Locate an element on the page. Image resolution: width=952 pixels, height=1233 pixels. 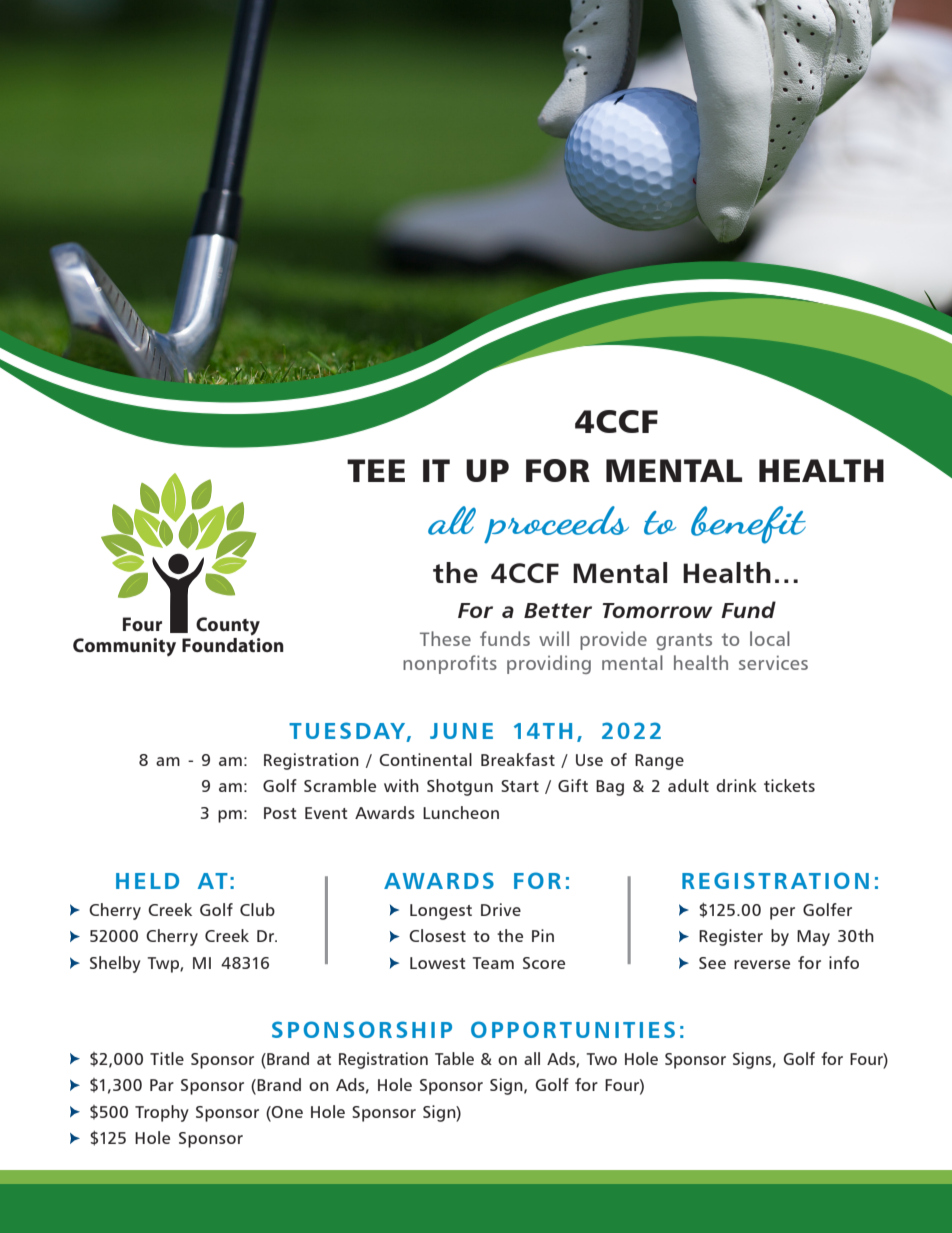
Closest is located at coordinates (437, 935).
